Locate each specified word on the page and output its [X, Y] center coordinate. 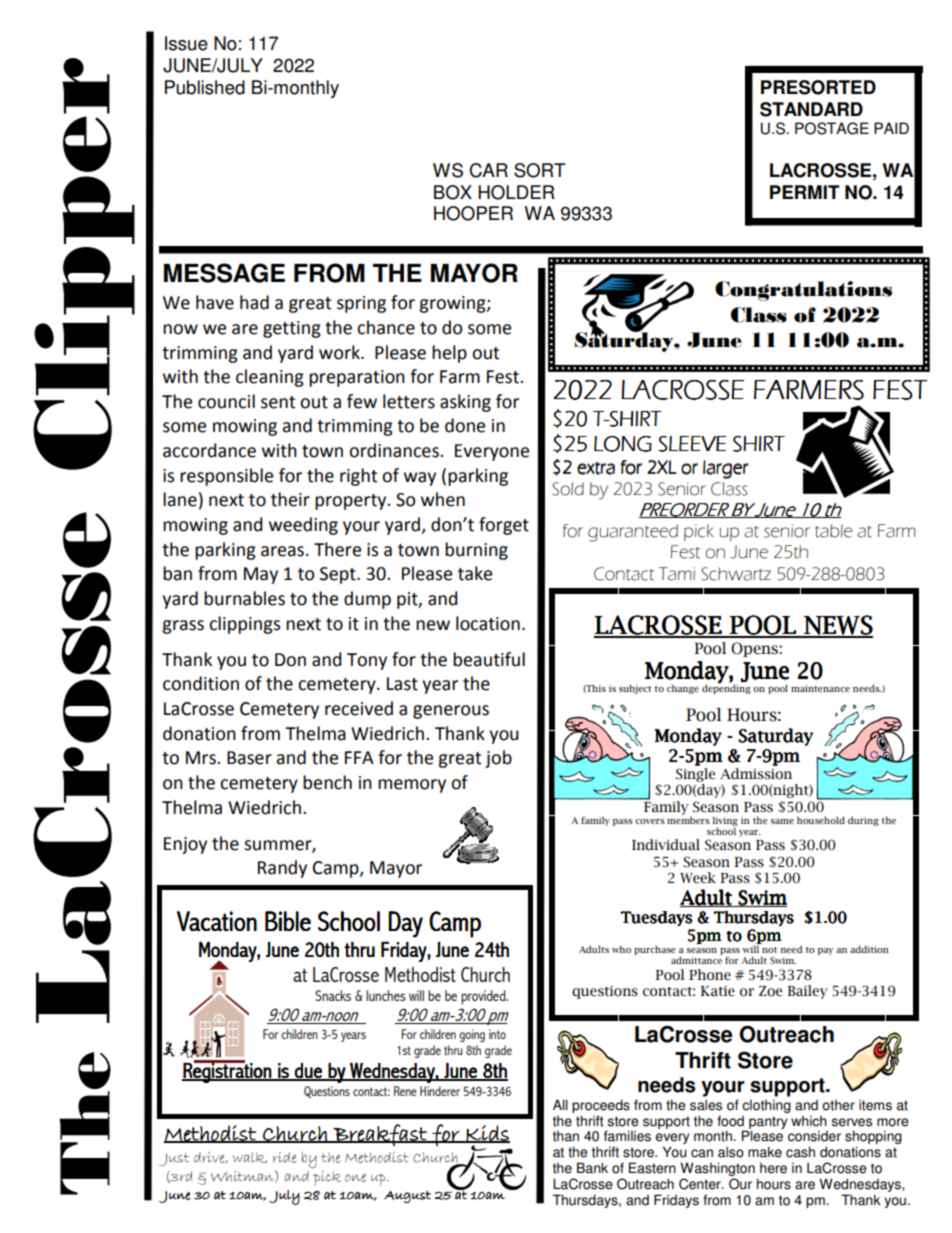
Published [205, 87]
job [498, 759]
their [290, 499]
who [621, 949]
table [833, 531]
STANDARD [811, 109]
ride [284, 1157]
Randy [282, 869]
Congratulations [803, 291]
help [449, 354]
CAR [488, 170]
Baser [249, 758]
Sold [568, 489]
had [254, 302]
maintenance [820, 688]
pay [825, 951]
